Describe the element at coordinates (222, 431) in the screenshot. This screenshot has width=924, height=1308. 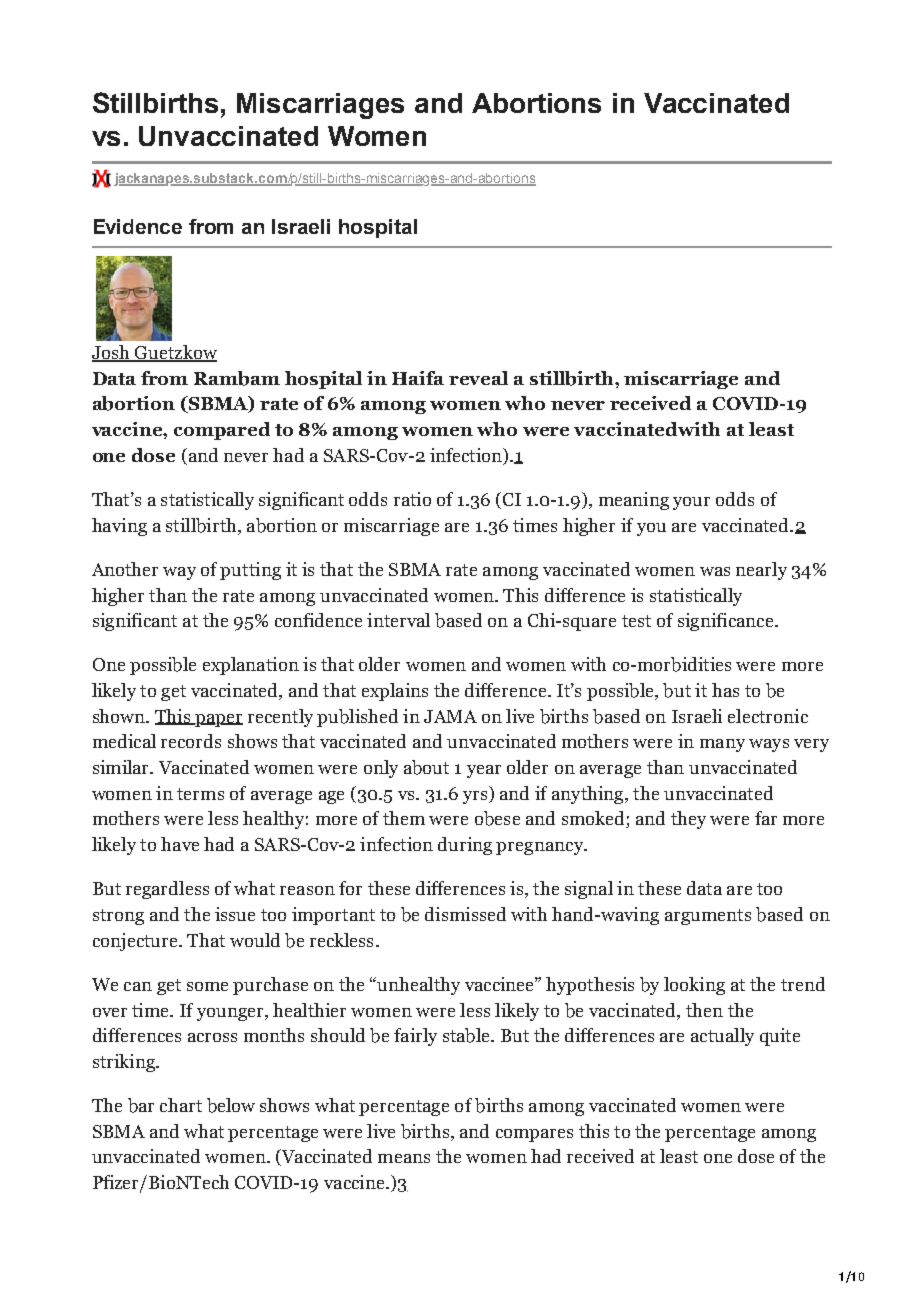
I see `compared` at that location.
